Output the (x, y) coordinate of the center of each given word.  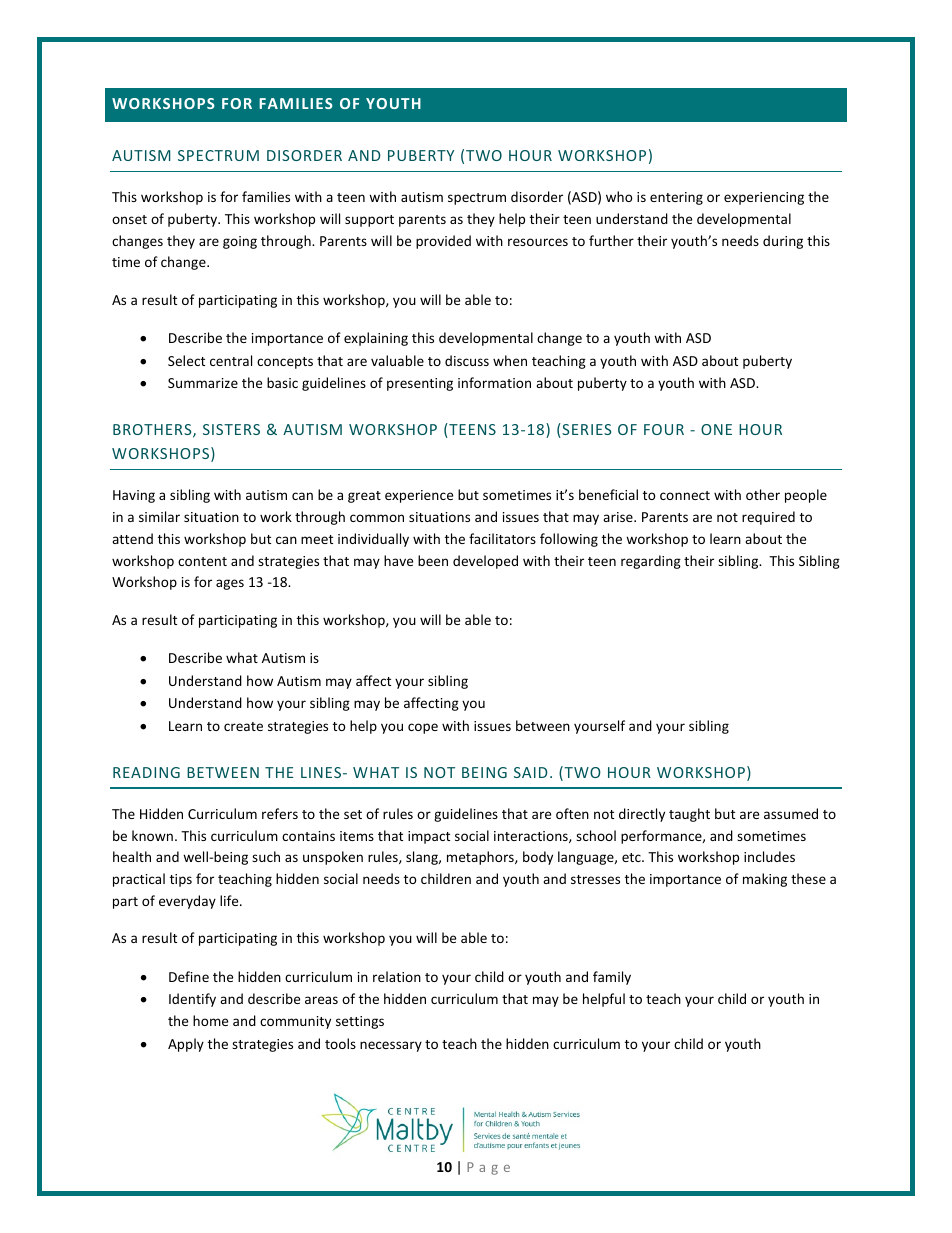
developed (485, 562)
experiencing (764, 198)
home (210, 1020)
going (240, 242)
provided (443, 242)
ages (230, 584)
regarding (651, 562)
